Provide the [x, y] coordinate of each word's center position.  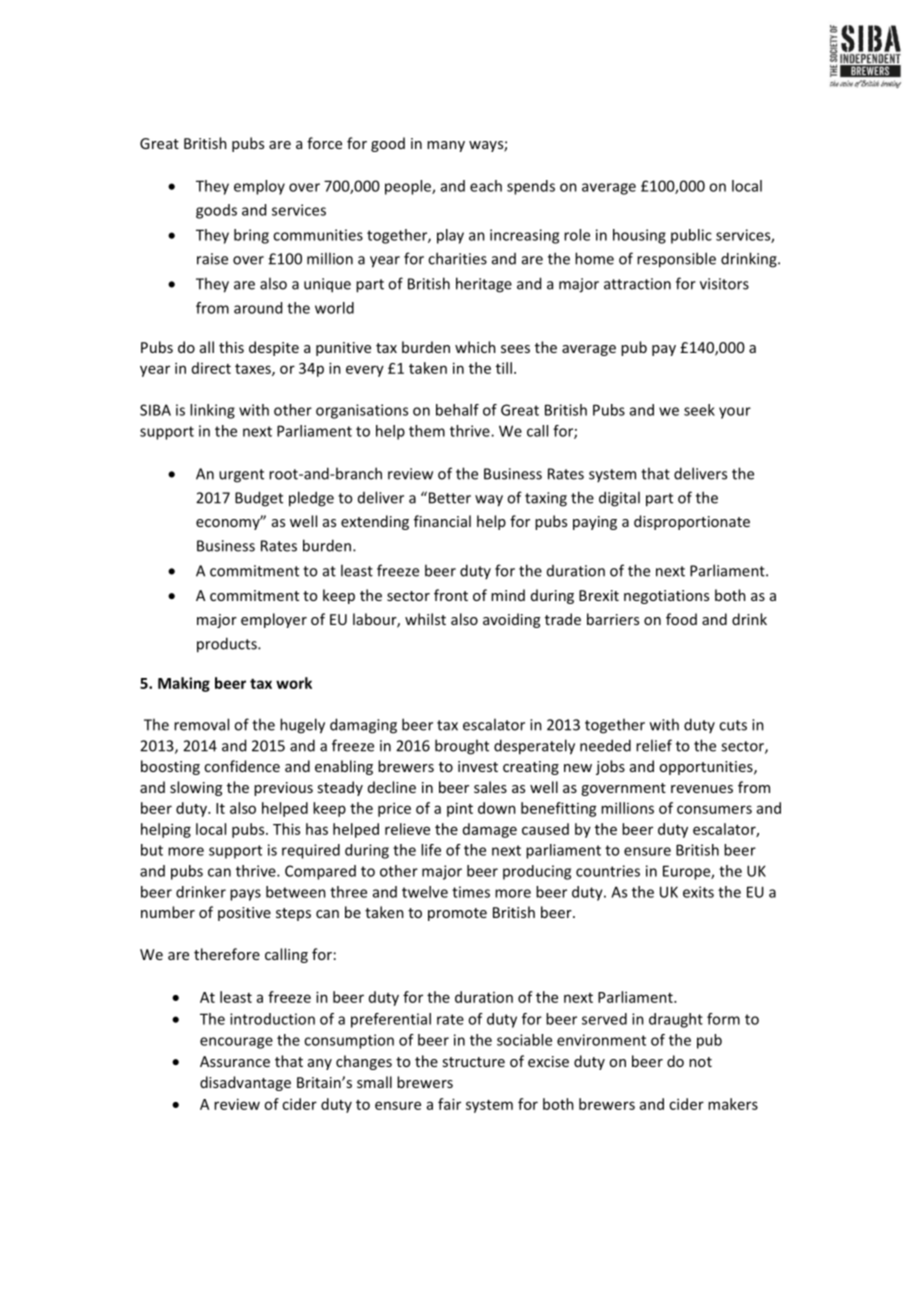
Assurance [235, 1061]
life [431, 850]
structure [473, 1062]
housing [639, 236]
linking [212, 411]
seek [699, 410]
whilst [425, 619]
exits [698, 892]
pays [245, 895]
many [446, 146]
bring [251, 236]
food [681, 619]
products [228, 645]
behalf [457, 410]
